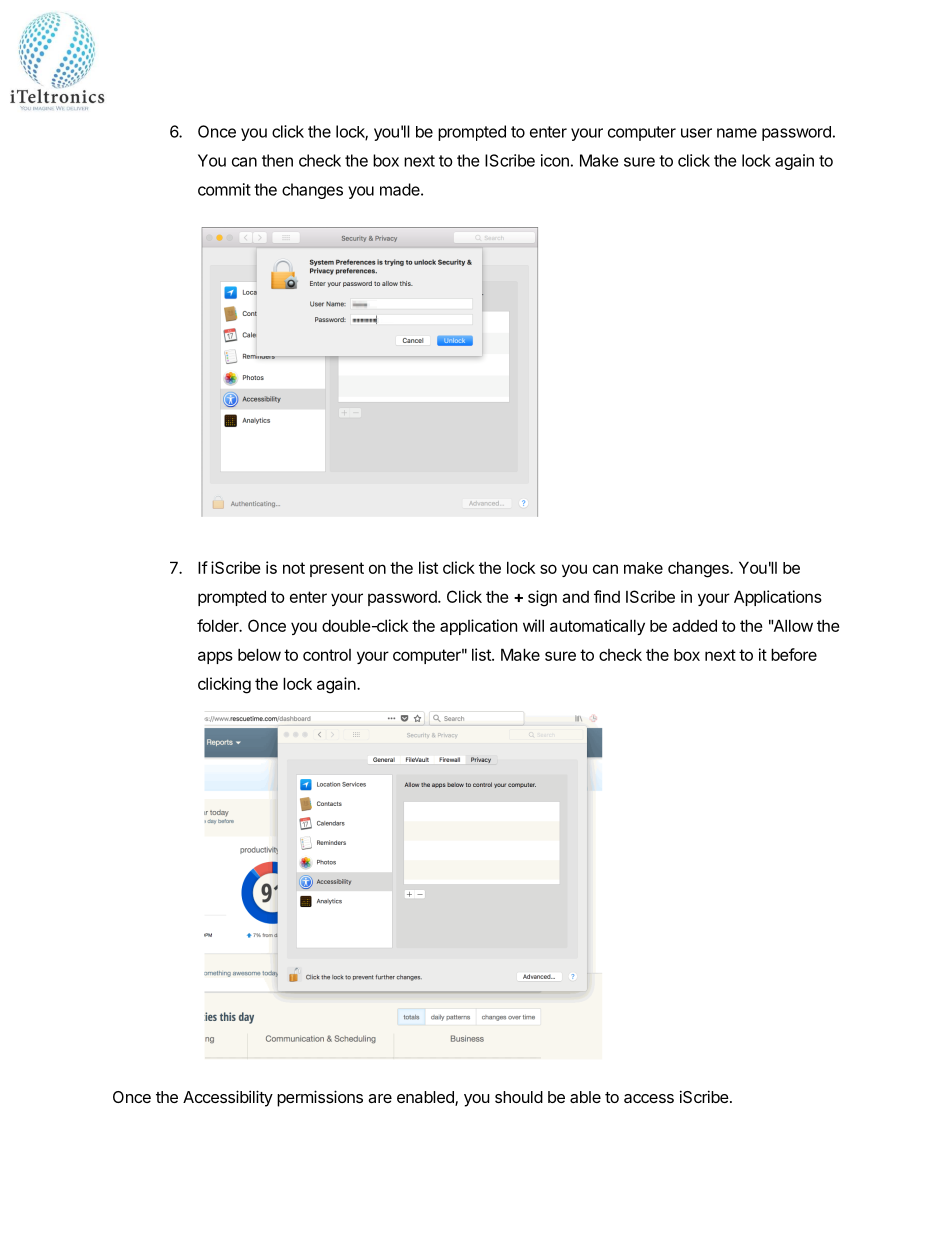 The width and height of the document is (952, 1233). I want to click on icon, so click(555, 160).
